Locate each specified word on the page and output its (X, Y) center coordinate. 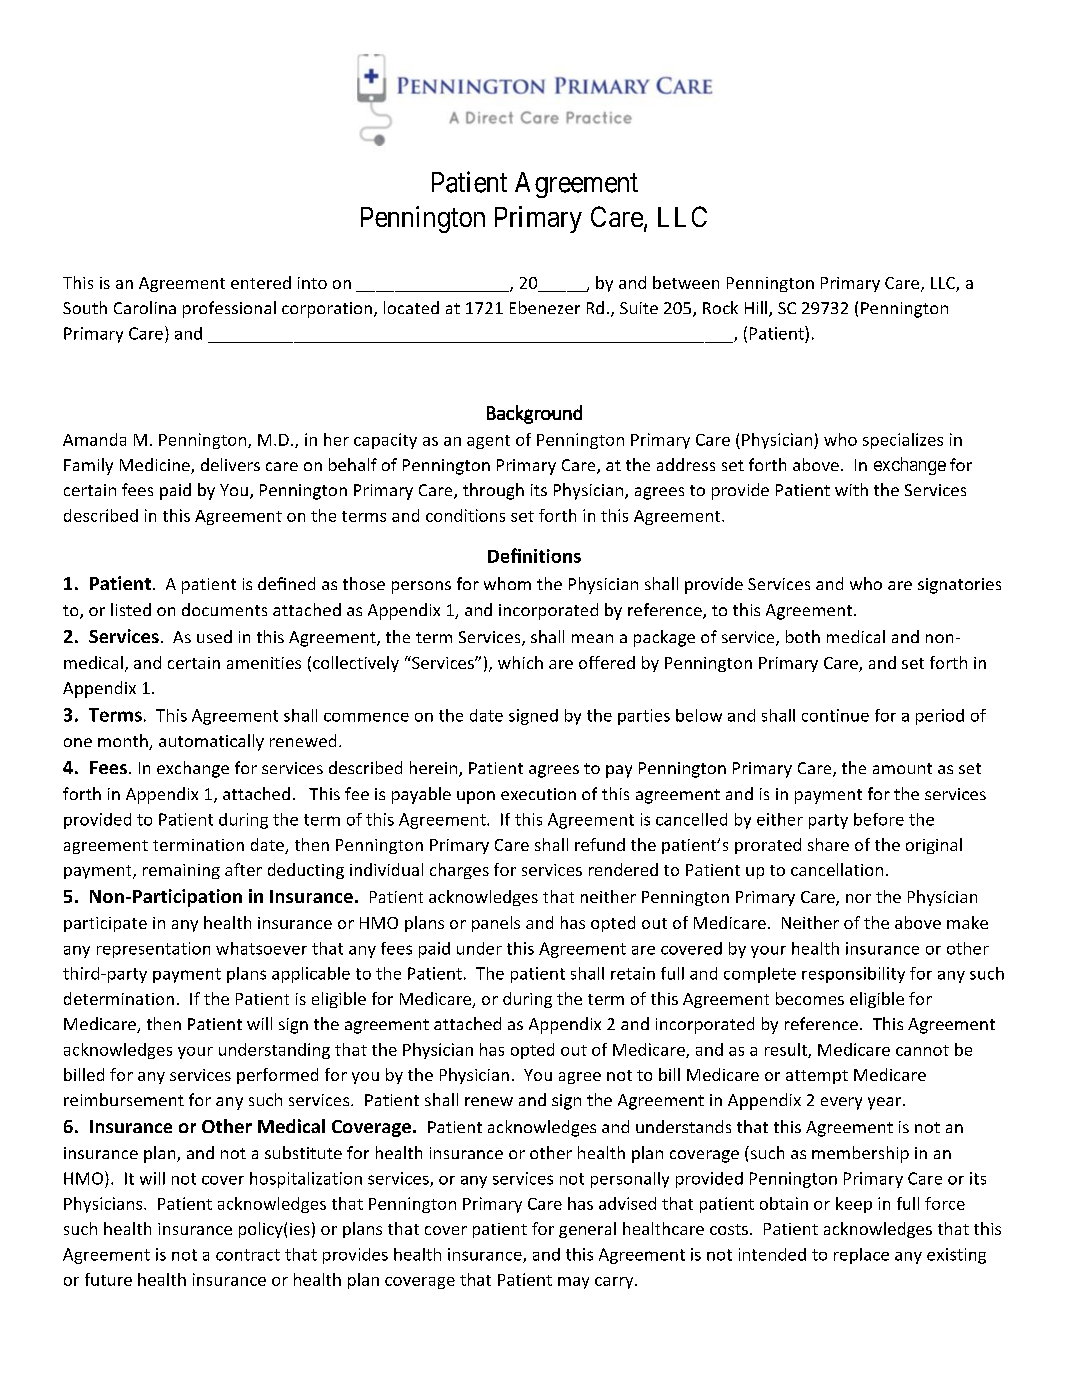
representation (153, 950)
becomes (810, 998)
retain (633, 973)
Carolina (145, 307)
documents (224, 609)
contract (248, 1255)
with (851, 489)
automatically (211, 742)
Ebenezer (545, 307)
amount (902, 768)
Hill (757, 309)
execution (538, 794)
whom (507, 583)
